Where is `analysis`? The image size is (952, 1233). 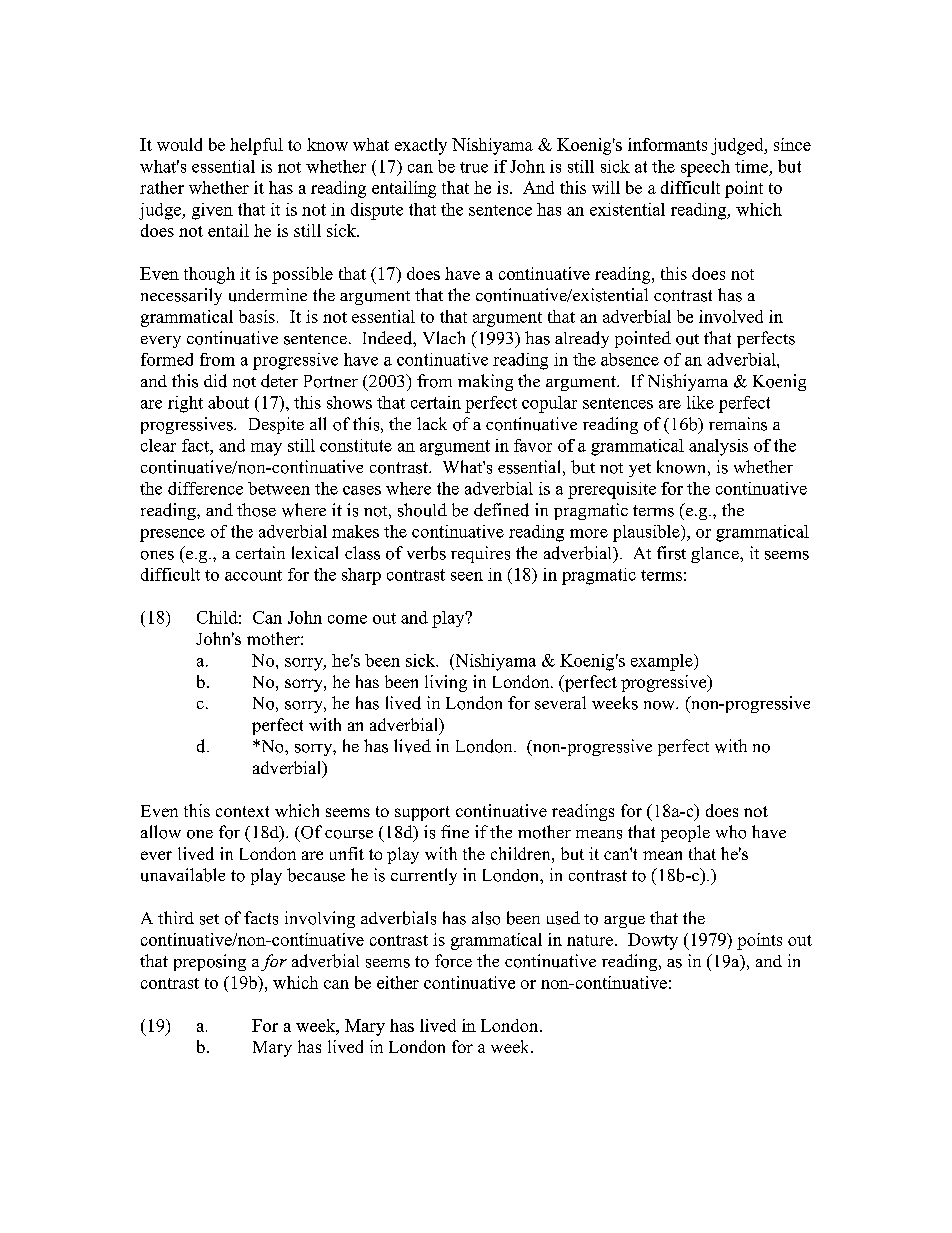 analysis is located at coordinates (718, 447).
